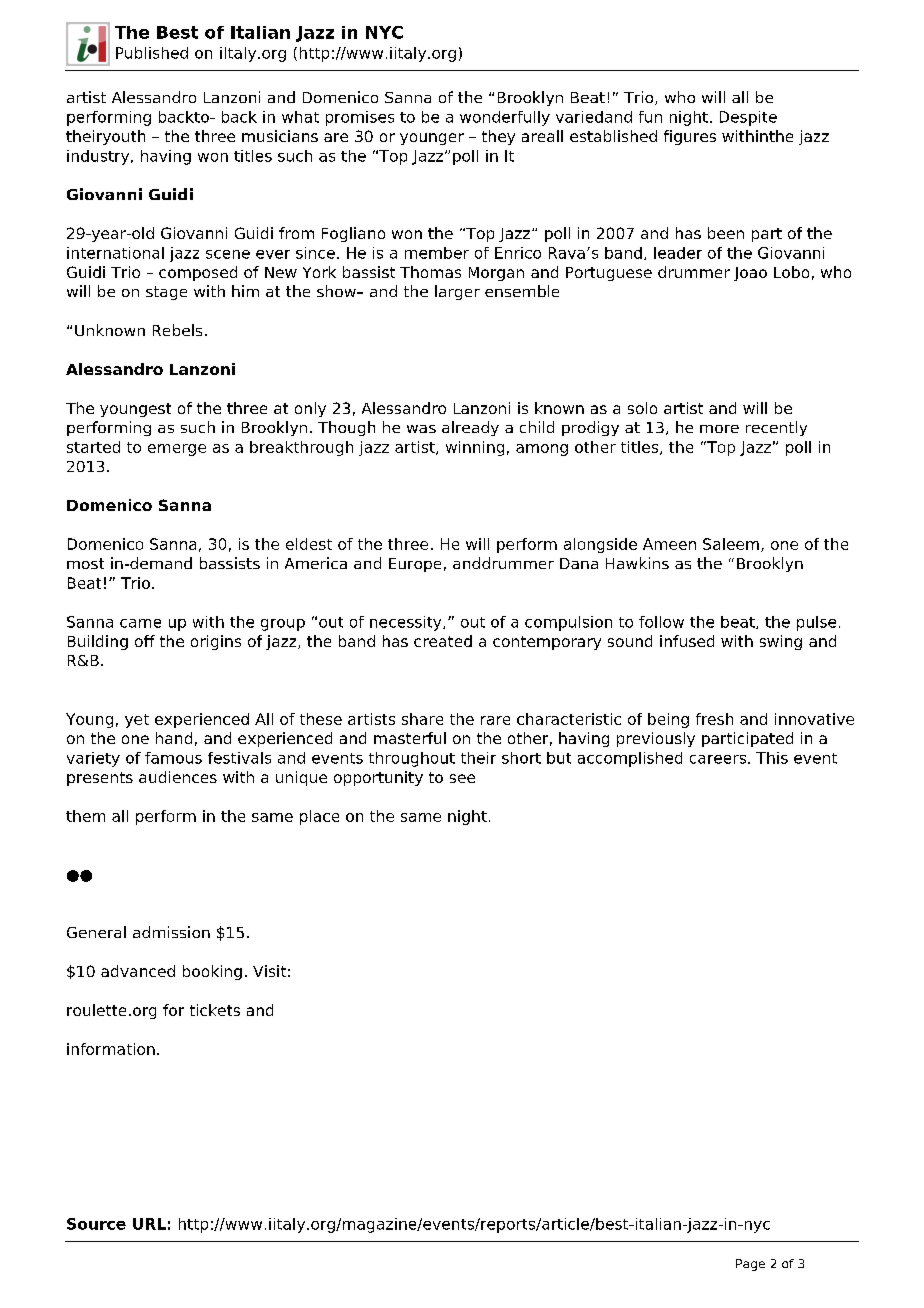  I want to click on wonderfully, so click(505, 118).
